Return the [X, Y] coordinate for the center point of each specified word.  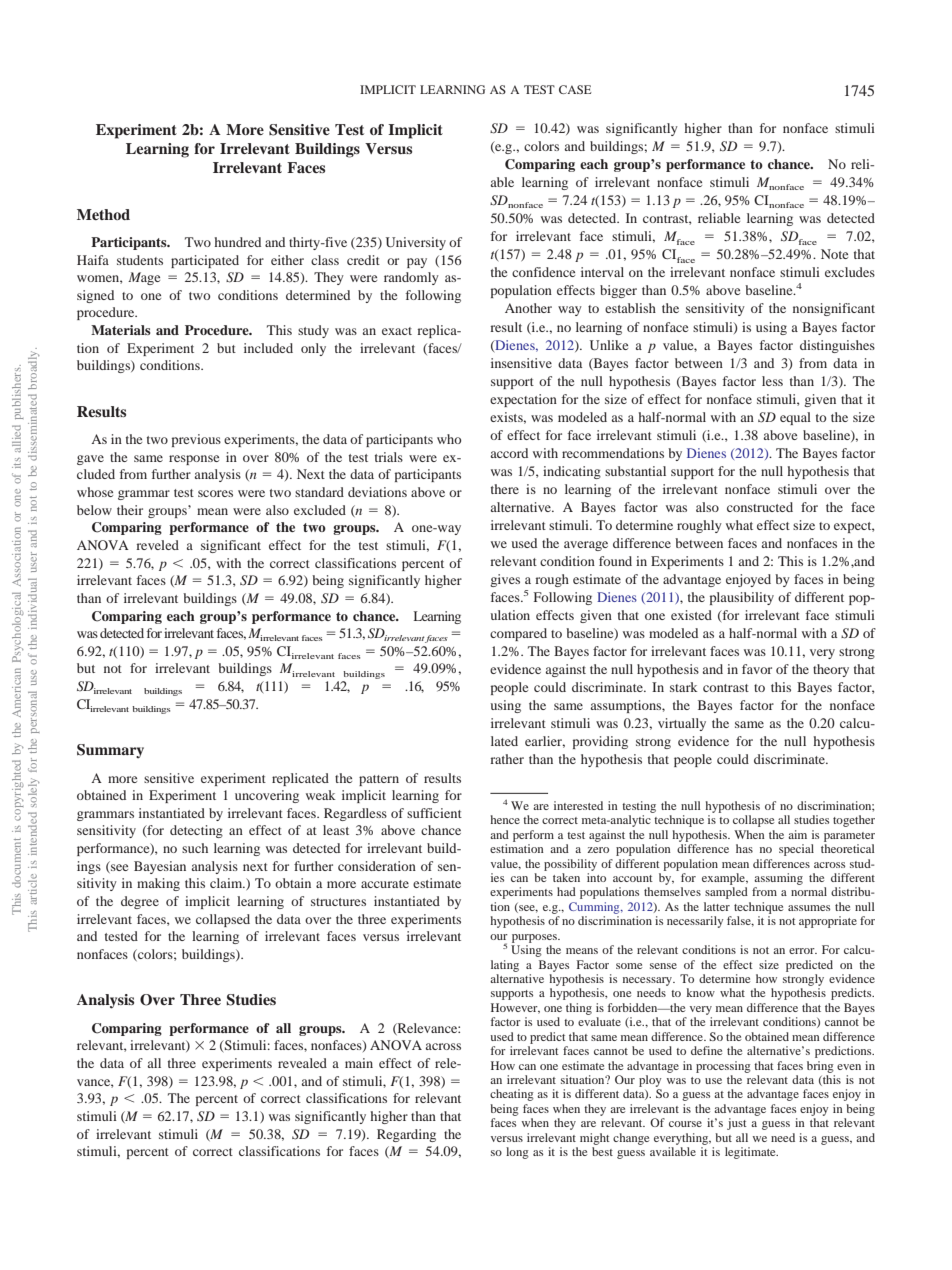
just [737, 1124]
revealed [302, 1063]
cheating [512, 1095]
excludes [850, 272]
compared [518, 634]
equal [795, 418]
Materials [121, 330]
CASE [575, 89]
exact [397, 331]
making [158, 884]
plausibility [742, 598]
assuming [778, 879]
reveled [157, 545]
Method [103, 214]
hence [505, 819]
